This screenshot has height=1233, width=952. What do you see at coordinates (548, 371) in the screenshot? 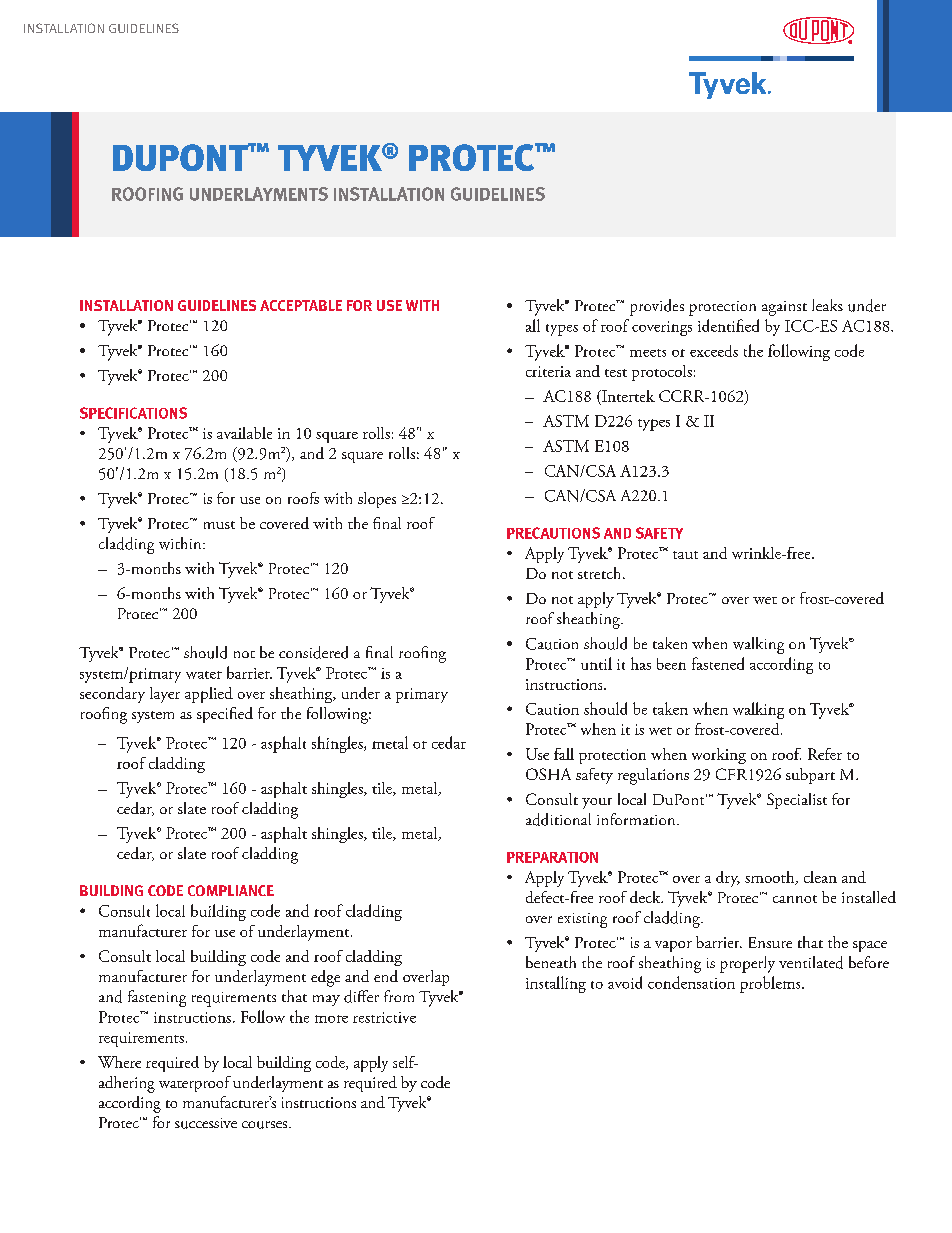
I see `criteria` at bounding box center [548, 371].
